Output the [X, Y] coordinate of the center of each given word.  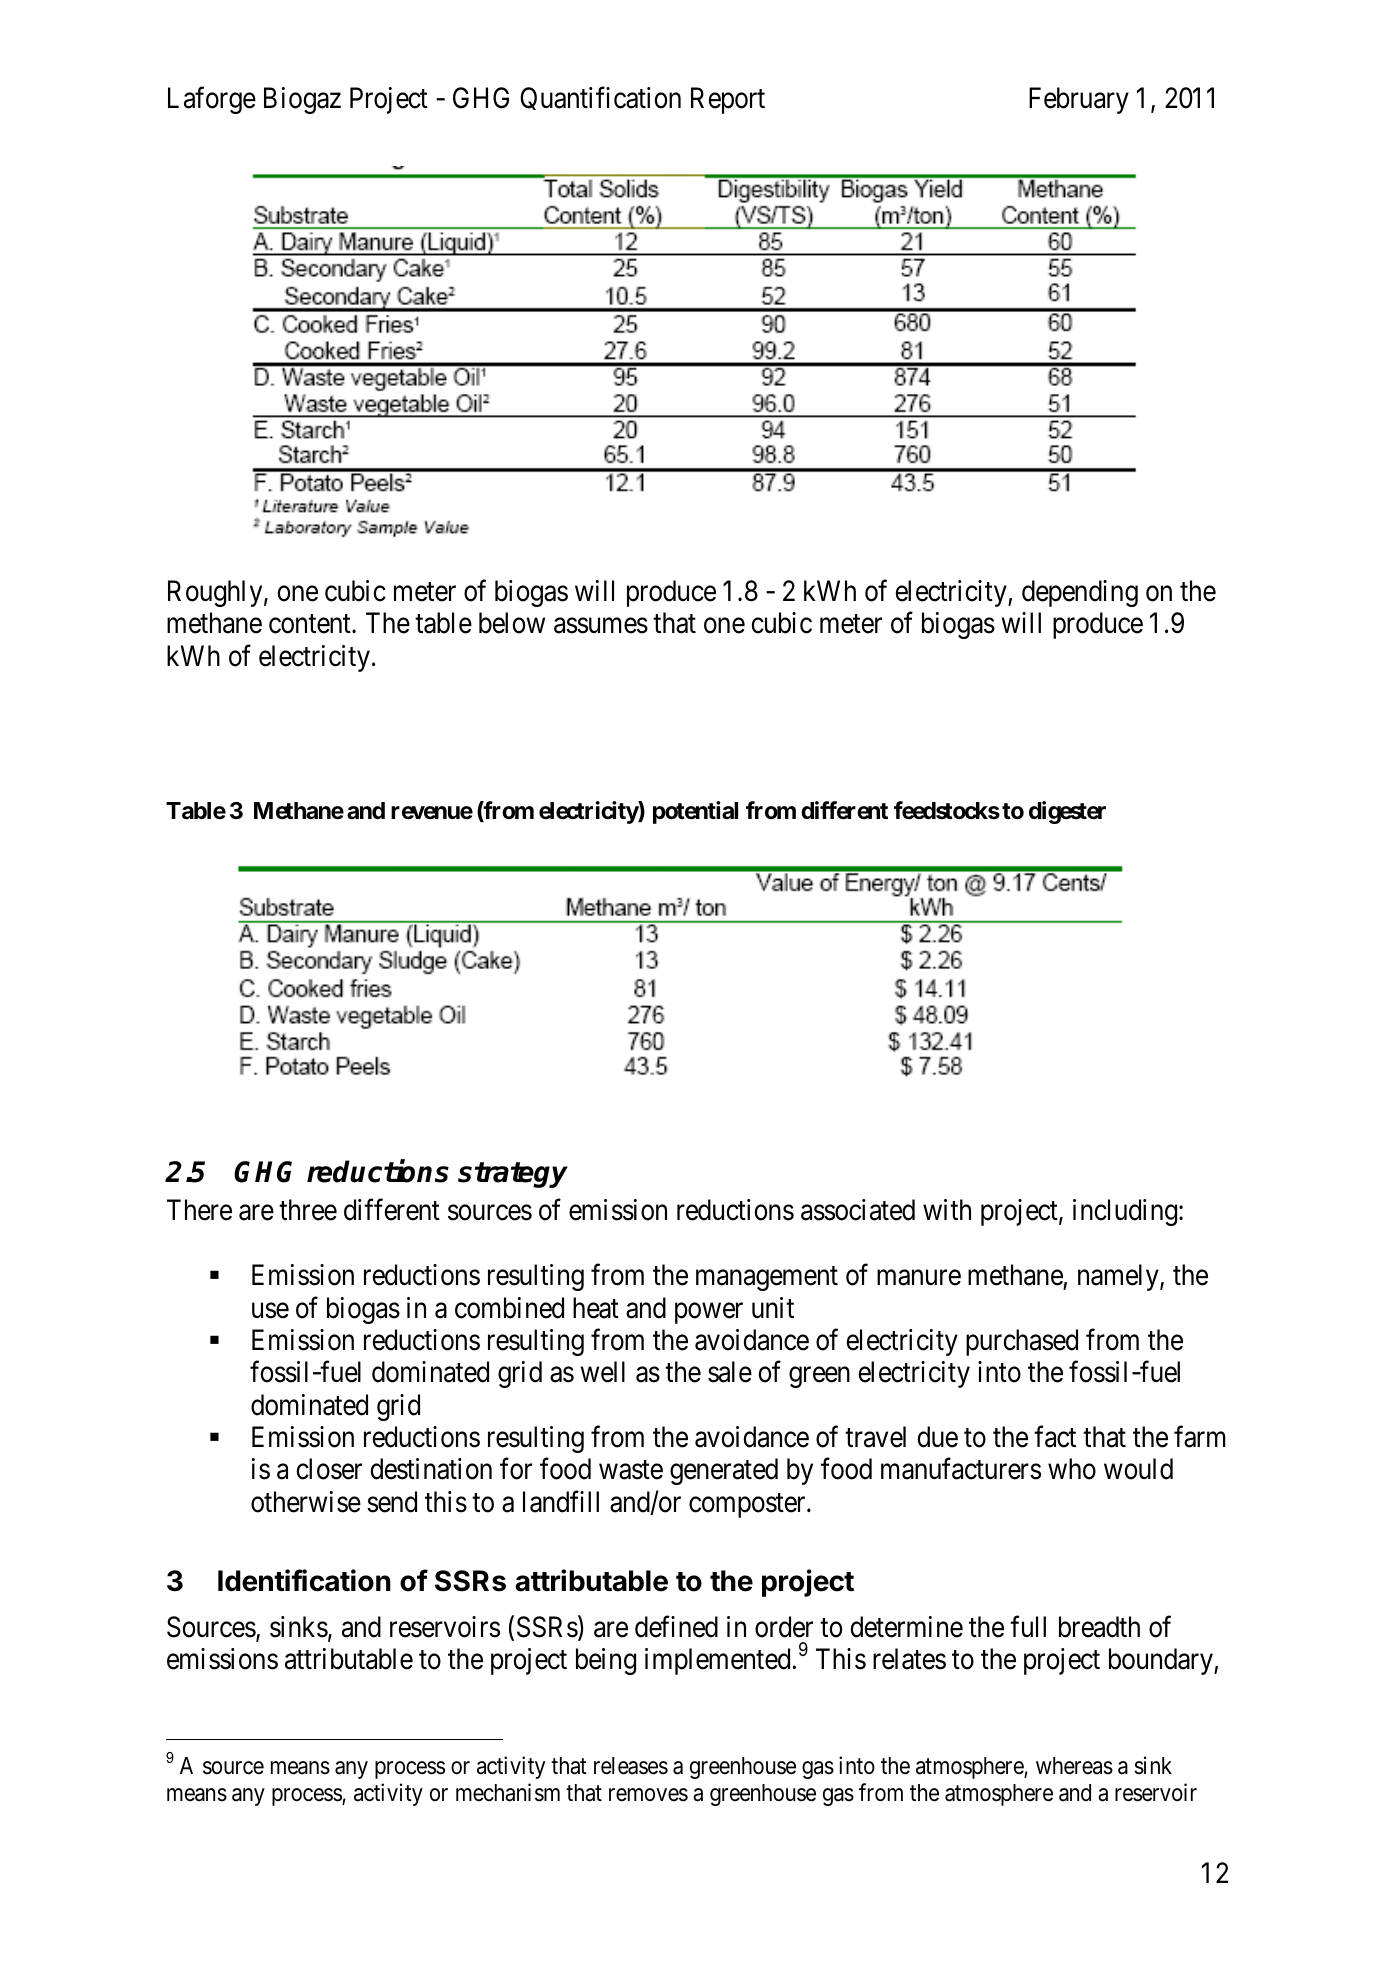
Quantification [600, 98]
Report [728, 100]
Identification [304, 1580]
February [1079, 100]
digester [1067, 812]
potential [695, 812]
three [308, 1210]
